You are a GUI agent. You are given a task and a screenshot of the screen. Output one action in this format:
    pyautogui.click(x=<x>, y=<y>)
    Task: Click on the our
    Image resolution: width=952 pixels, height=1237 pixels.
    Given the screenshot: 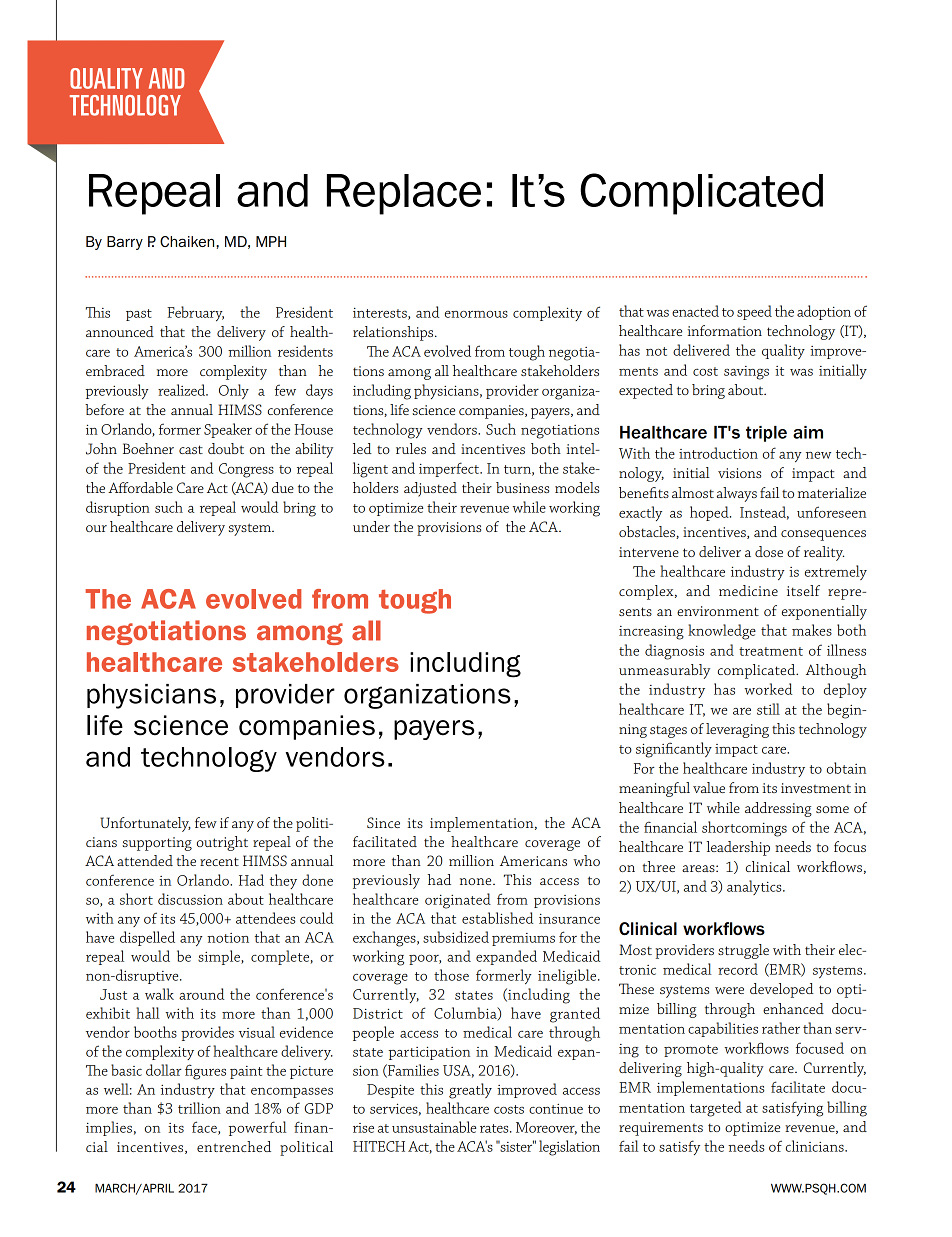 What is the action you would take?
    pyautogui.click(x=96, y=528)
